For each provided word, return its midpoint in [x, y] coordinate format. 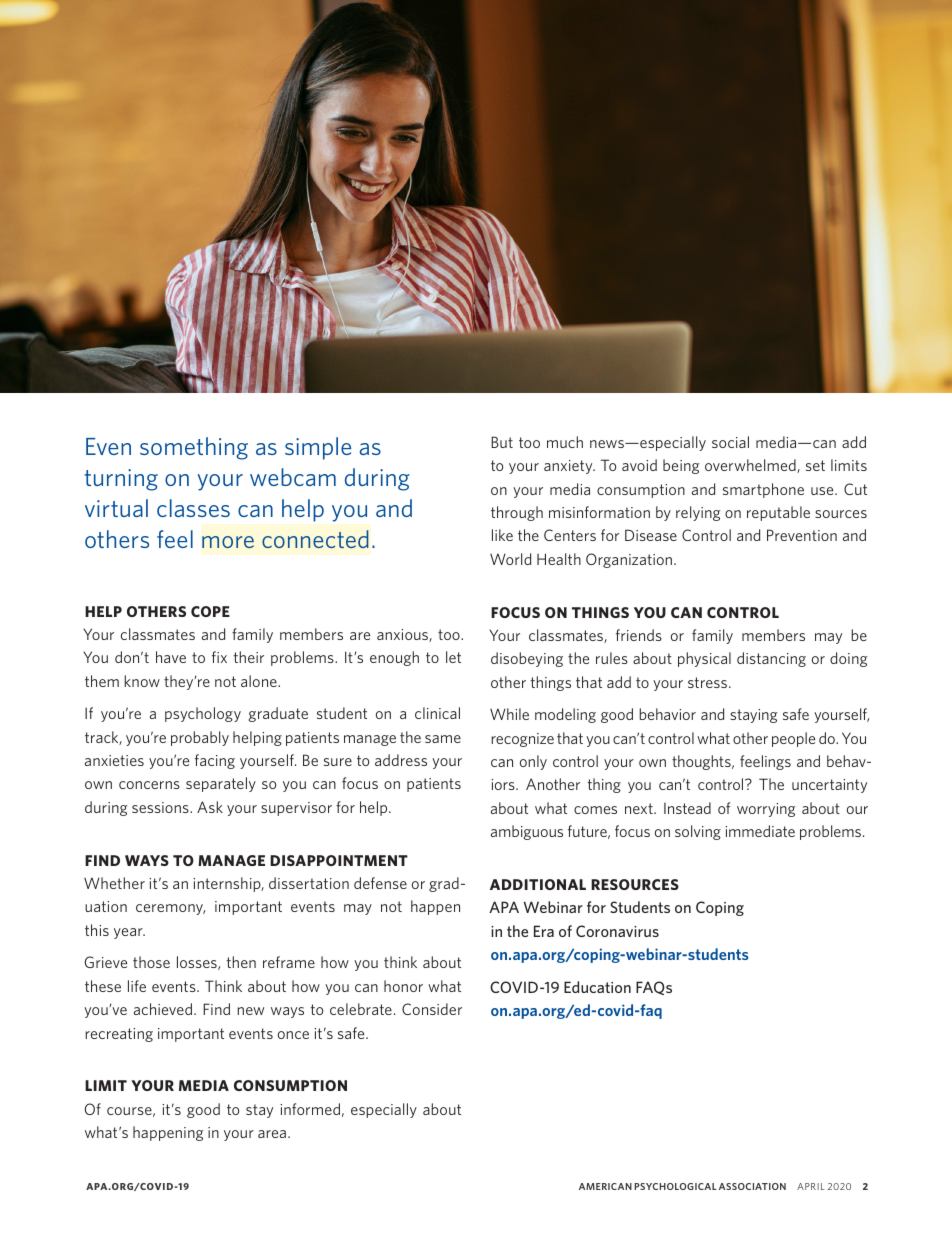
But [502, 442]
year [129, 933]
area [272, 1134]
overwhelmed [751, 466]
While [509, 714]
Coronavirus [617, 931]
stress [709, 682]
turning [121, 480]
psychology [203, 714]
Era [544, 931]
